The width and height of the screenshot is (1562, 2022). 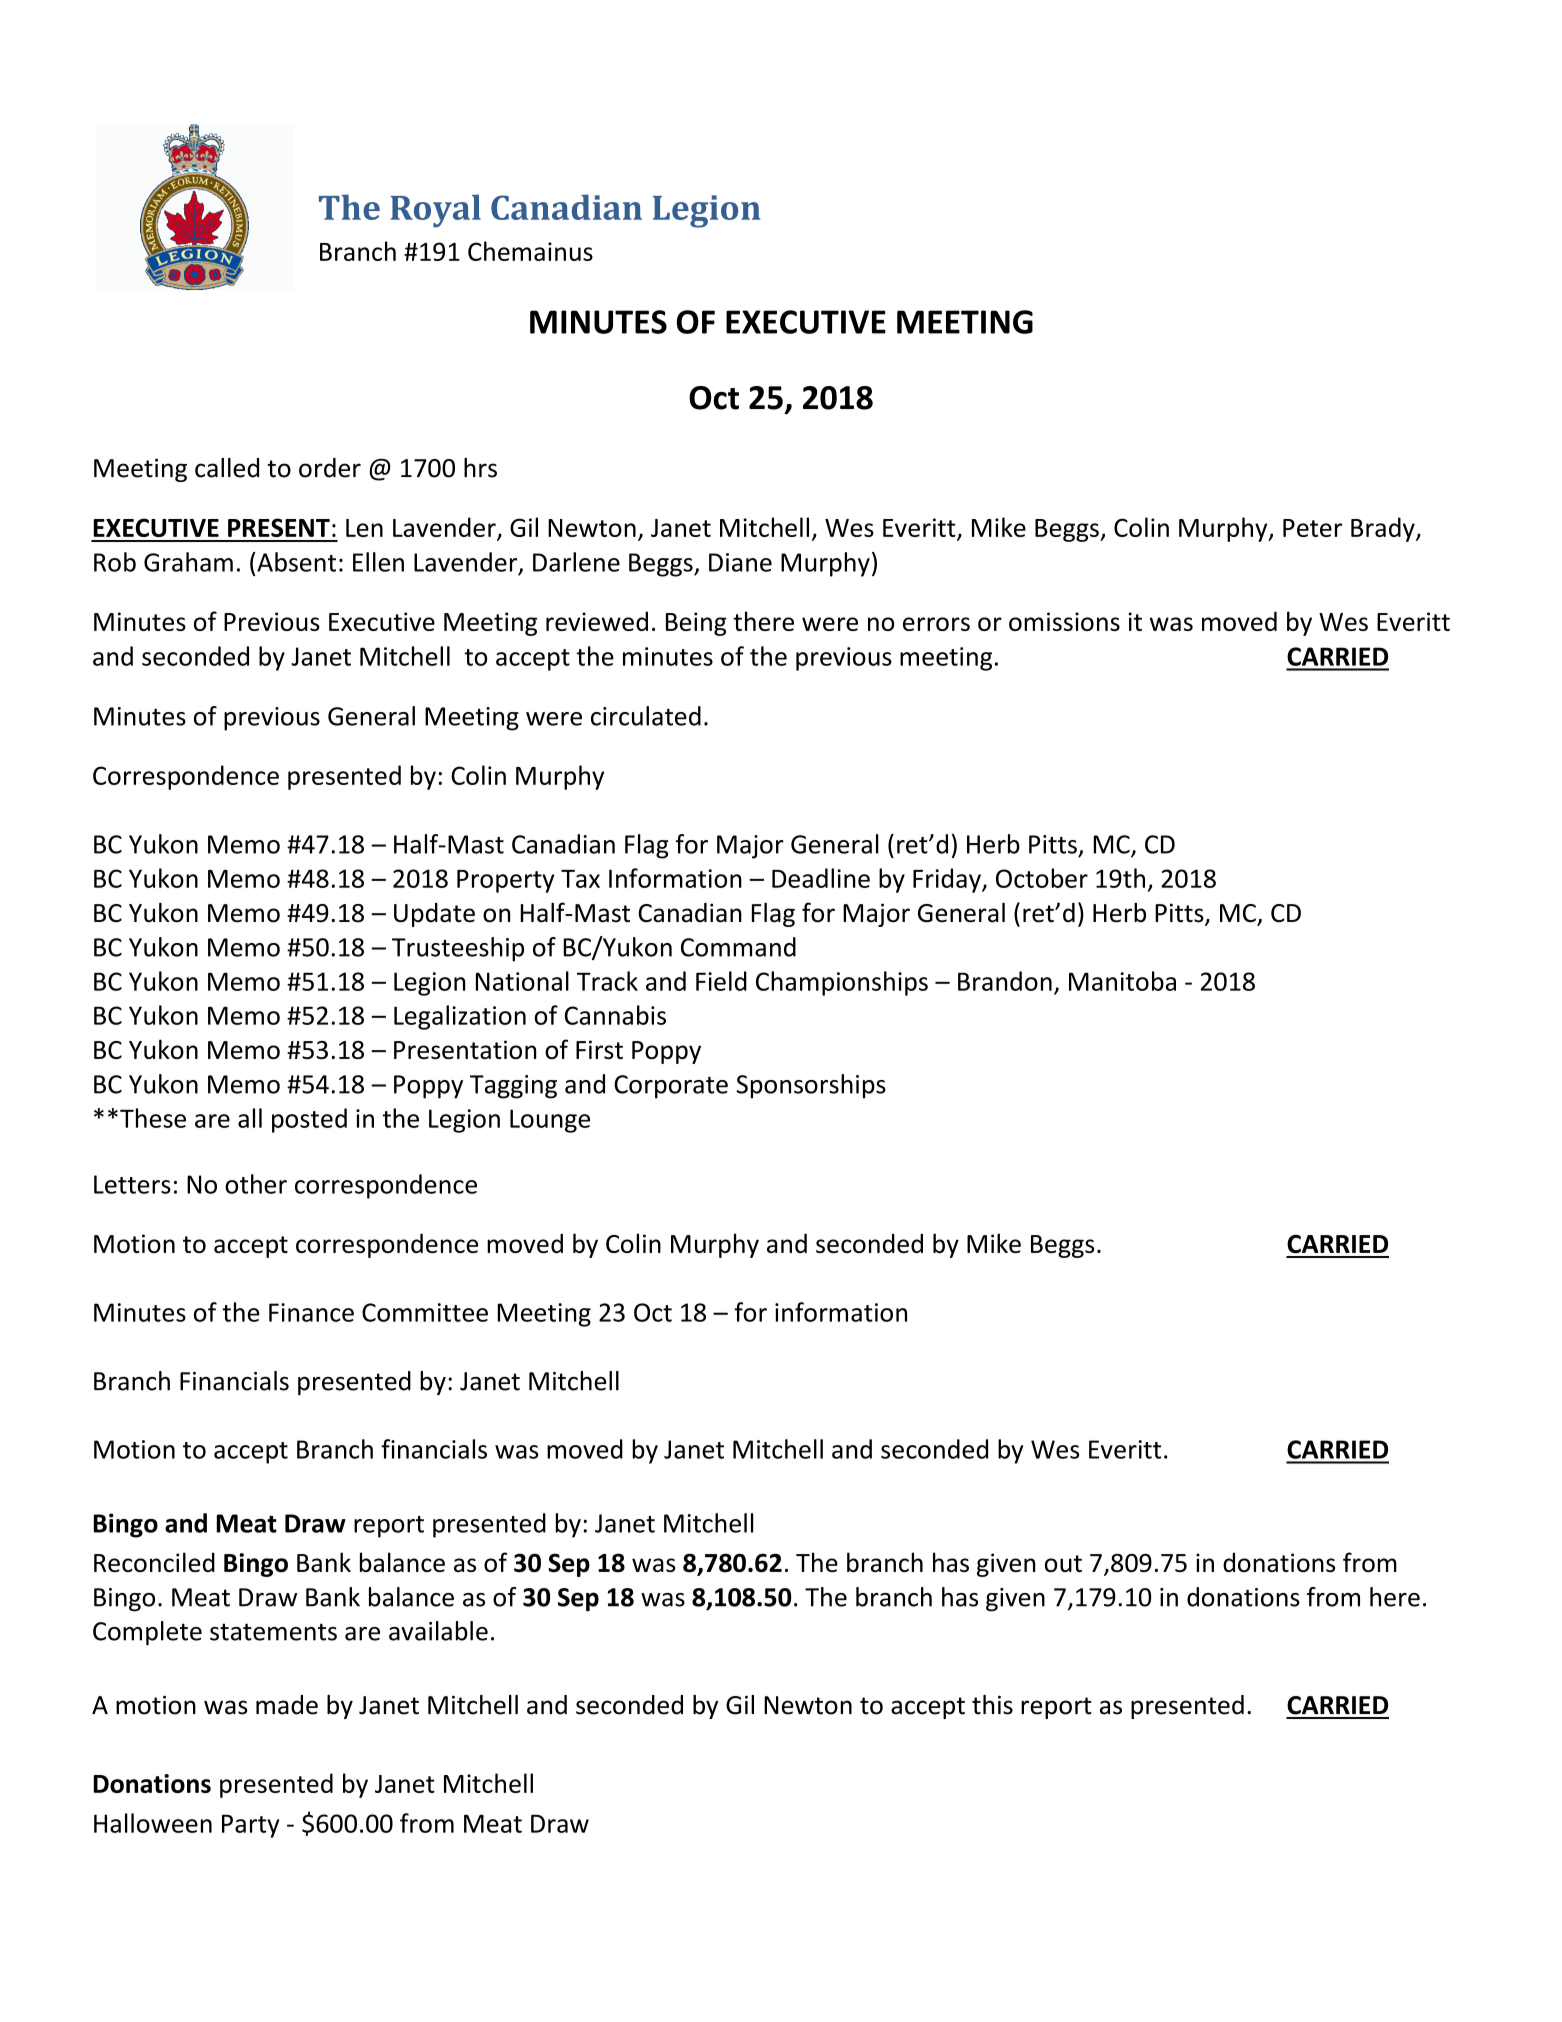 What do you see at coordinates (721, 981) in the screenshot?
I see `Field` at bounding box center [721, 981].
